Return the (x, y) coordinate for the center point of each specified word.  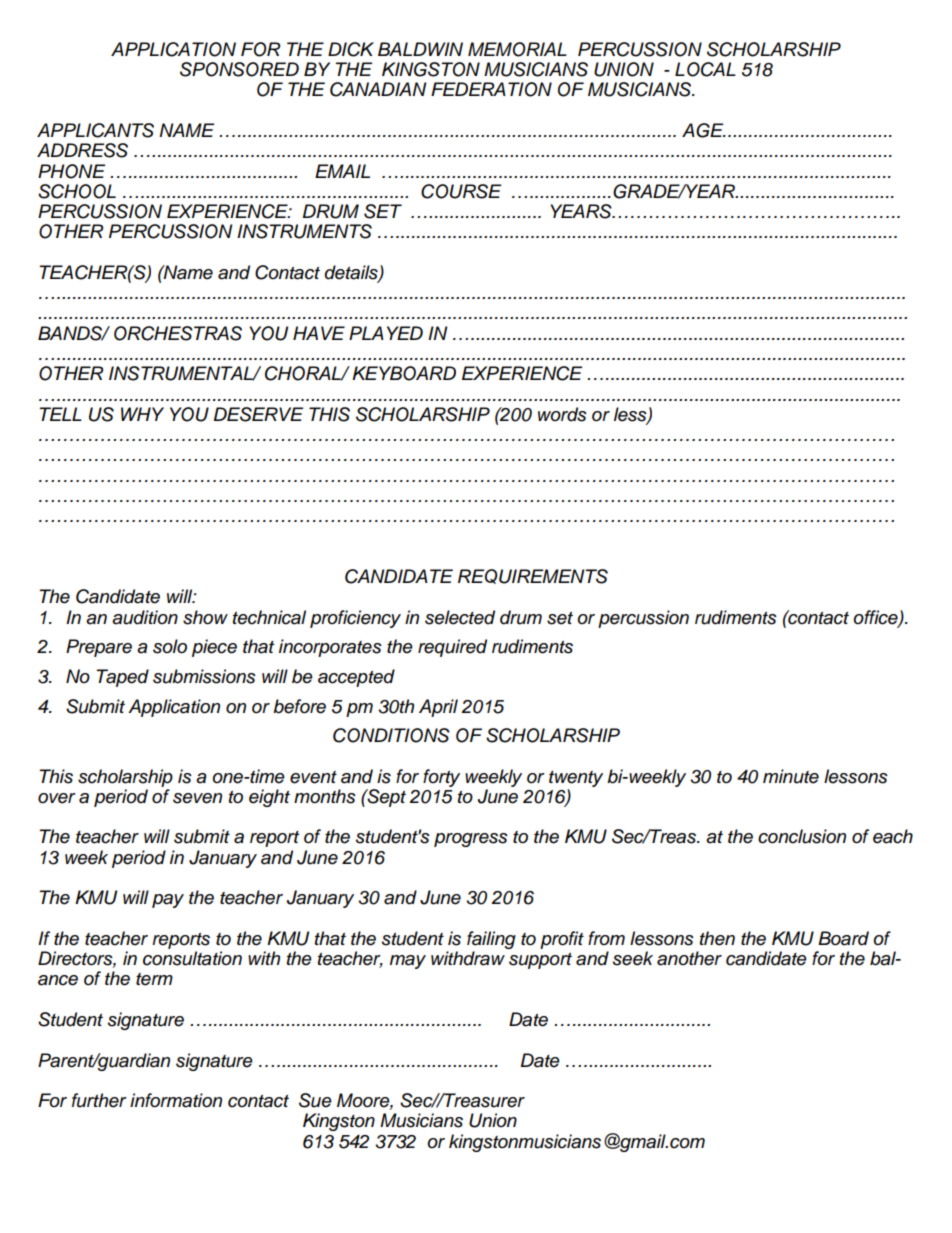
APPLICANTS (95, 130)
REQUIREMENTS (533, 576)
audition (145, 617)
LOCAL (705, 69)
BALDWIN (420, 49)
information (176, 1100)
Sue (315, 1100)
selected (460, 617)
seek (633, 958)
